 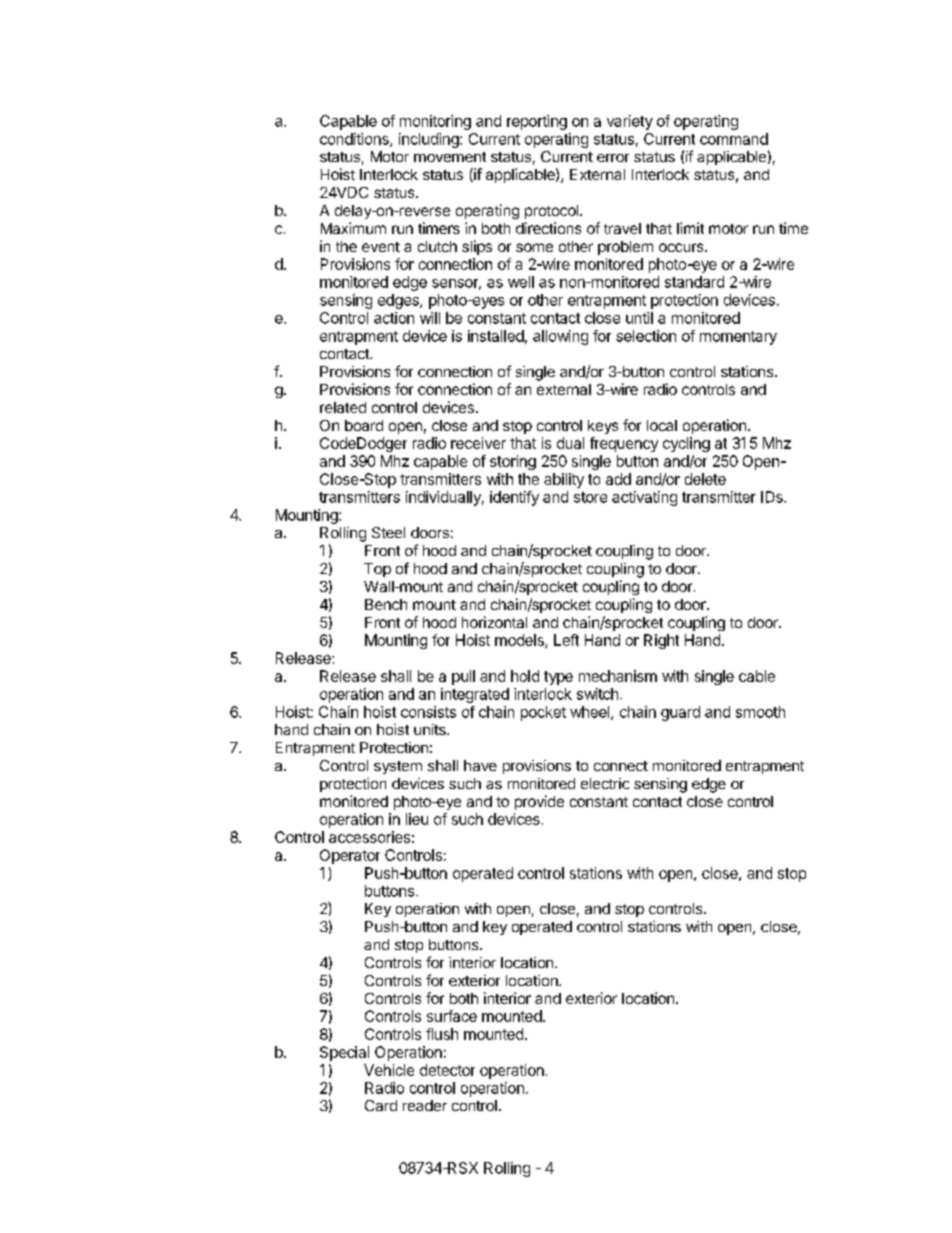 I want to click on Vehicle, so click(x=389, y=1070).
